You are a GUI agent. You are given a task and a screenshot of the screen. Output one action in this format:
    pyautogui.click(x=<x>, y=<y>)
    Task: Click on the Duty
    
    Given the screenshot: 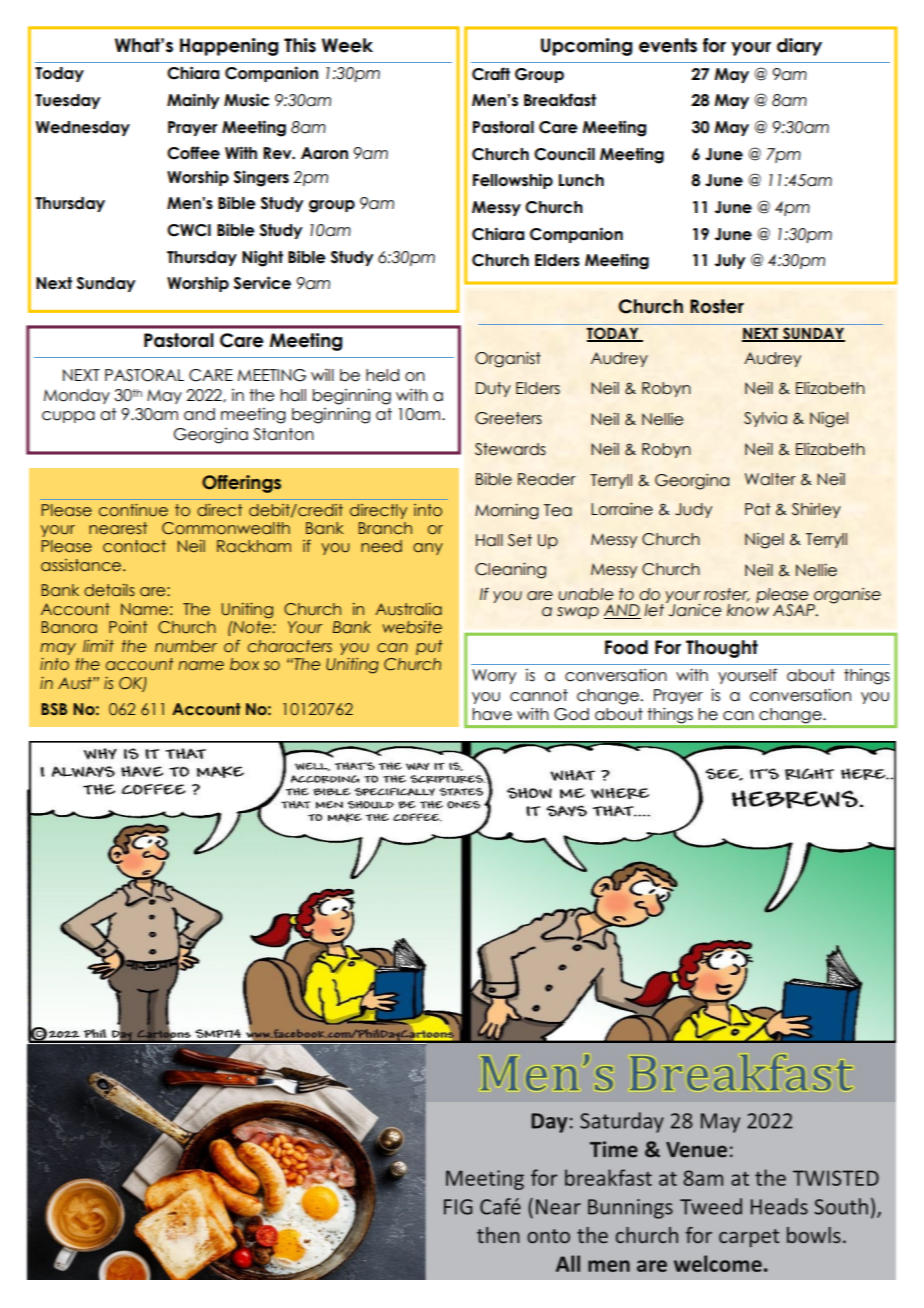 What is the action you would take?
    pyautogui.click(x=493, y=389)
